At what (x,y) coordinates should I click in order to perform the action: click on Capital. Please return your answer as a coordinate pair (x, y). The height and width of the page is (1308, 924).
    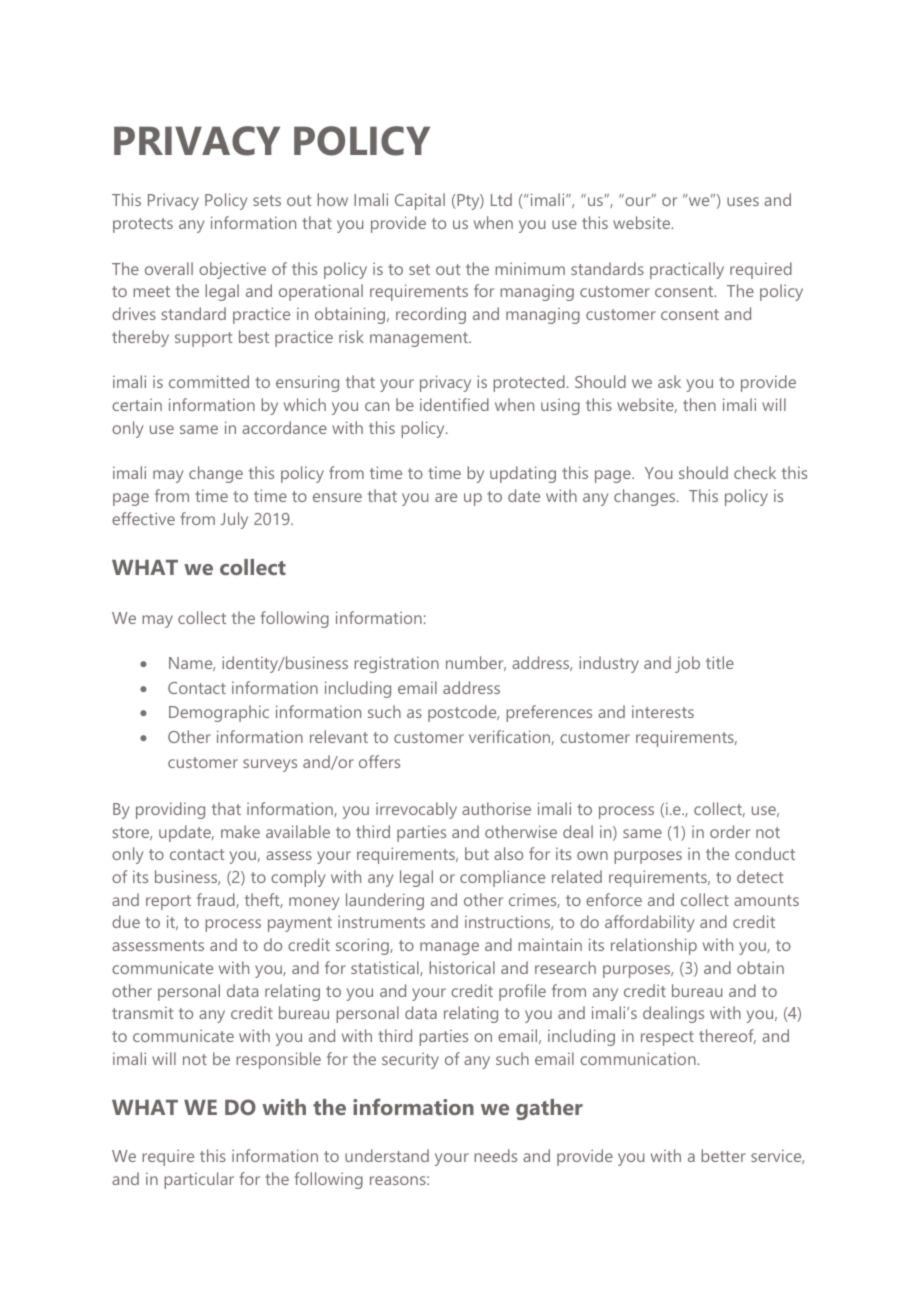
    Looking at the image, I should click on (420, 201).
